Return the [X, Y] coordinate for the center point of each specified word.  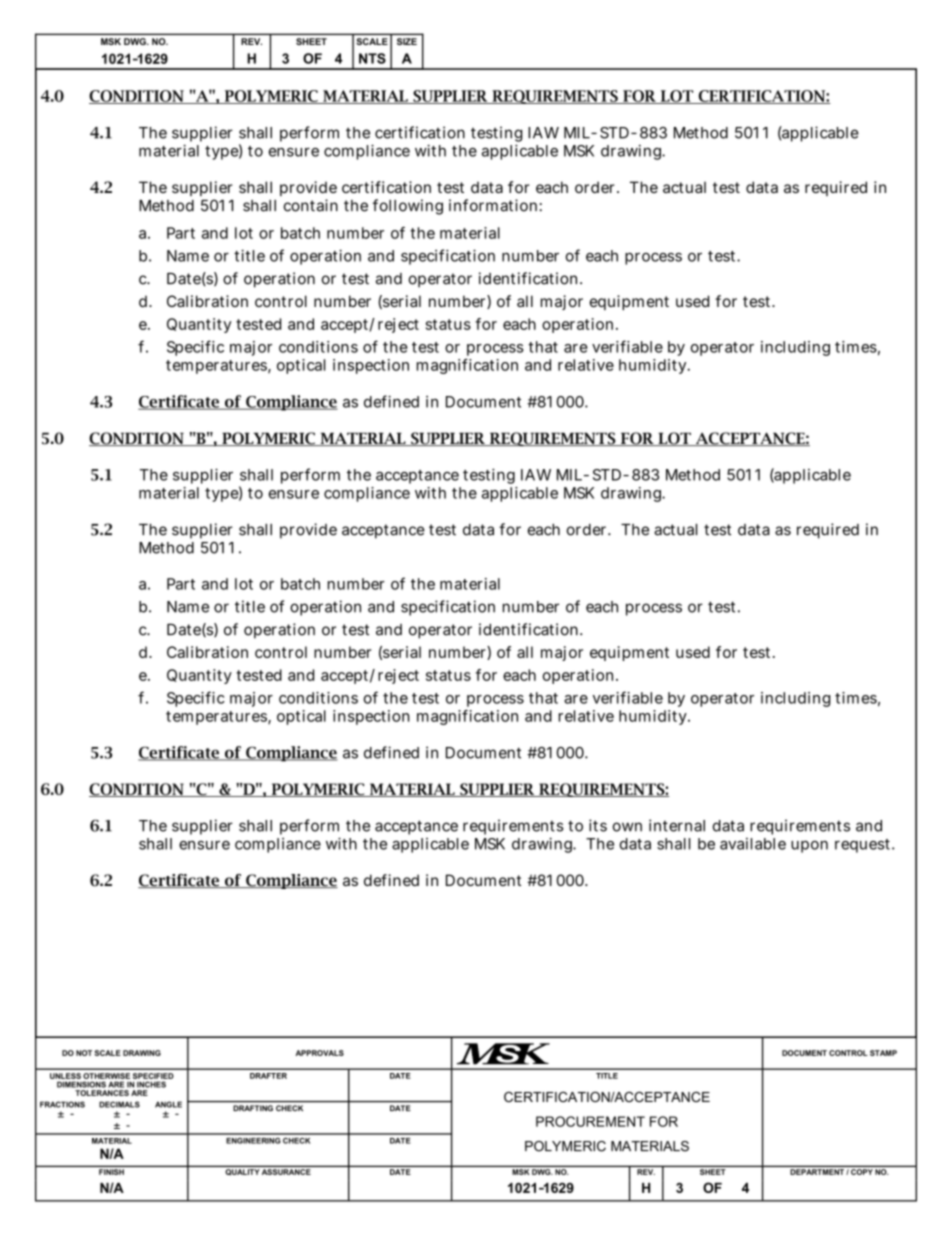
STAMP [883, 1053]
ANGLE [168, 1104]
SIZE [407, 41]
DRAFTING [253, 1108]
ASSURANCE [286, 1172]
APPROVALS [320, 1053]
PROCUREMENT [590, 1121]
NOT [84, 1053]
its [598, 825]
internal [677, 825]
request [862, 846]
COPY [862, 1172]
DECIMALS [119, 1104]
